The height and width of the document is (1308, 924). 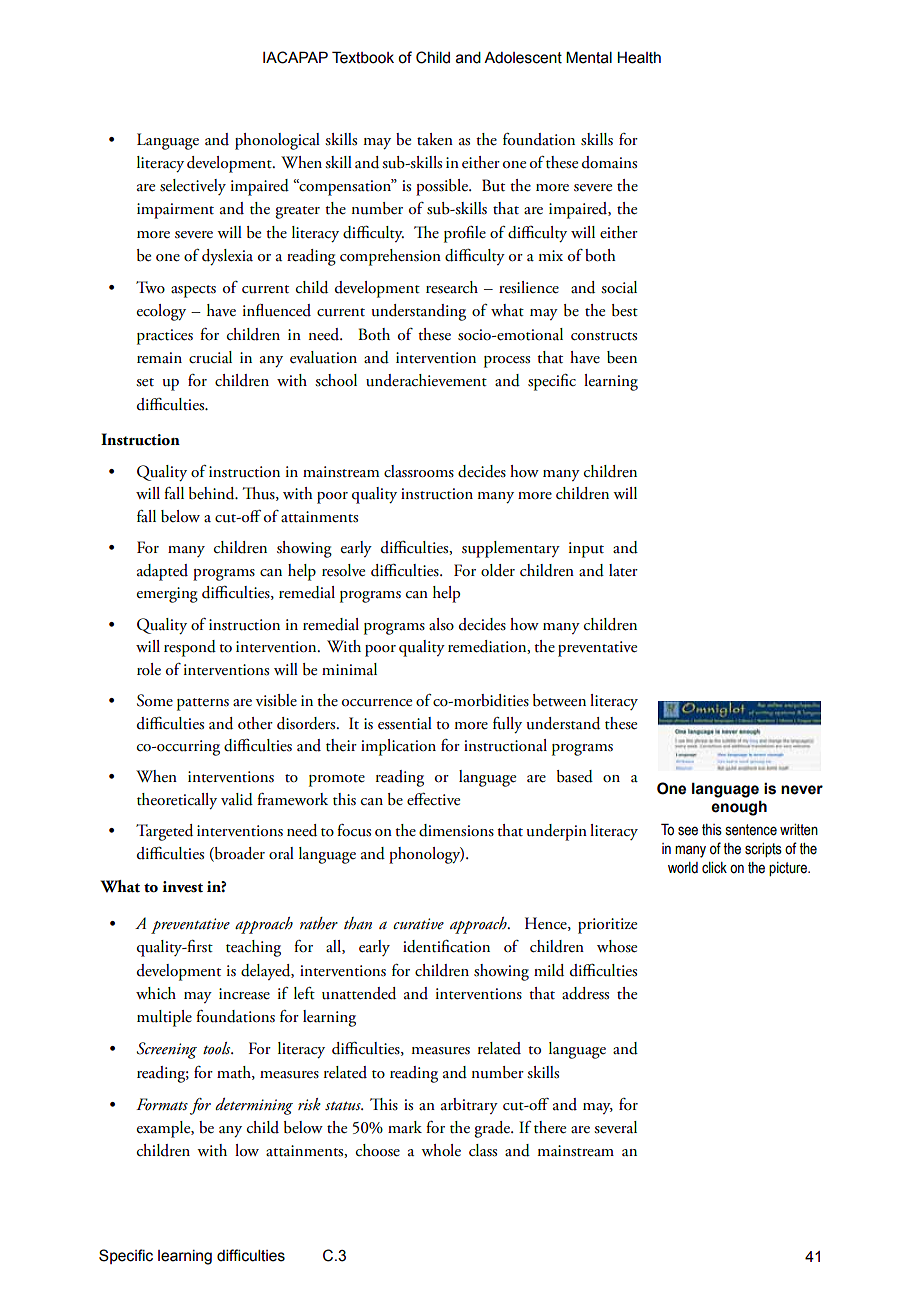 What do you see at coordinates (615, 1127) in the document?
I see `several` at bounding box center [615, 1127].
